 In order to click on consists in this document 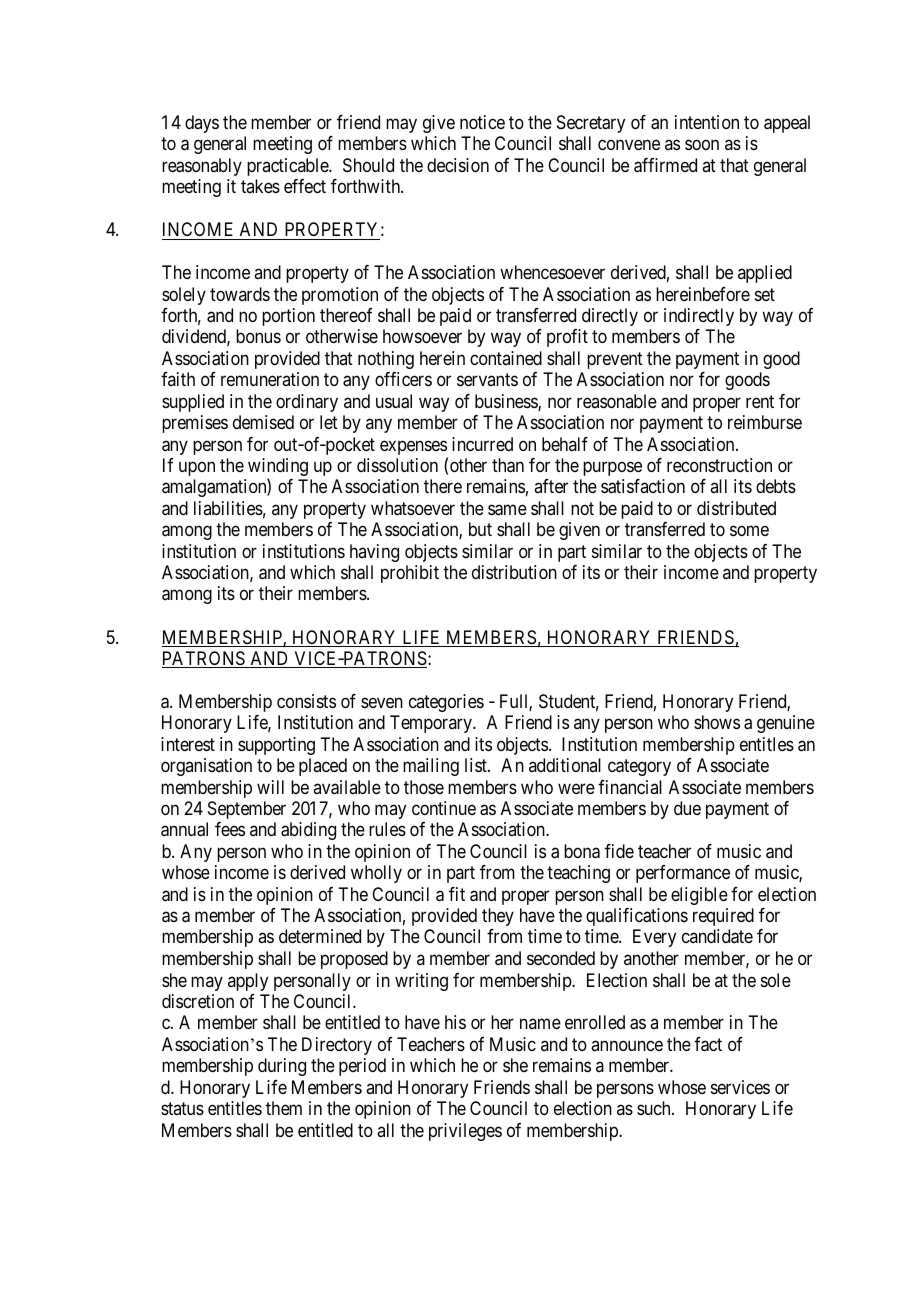, I will do `click(306, 701)`.
